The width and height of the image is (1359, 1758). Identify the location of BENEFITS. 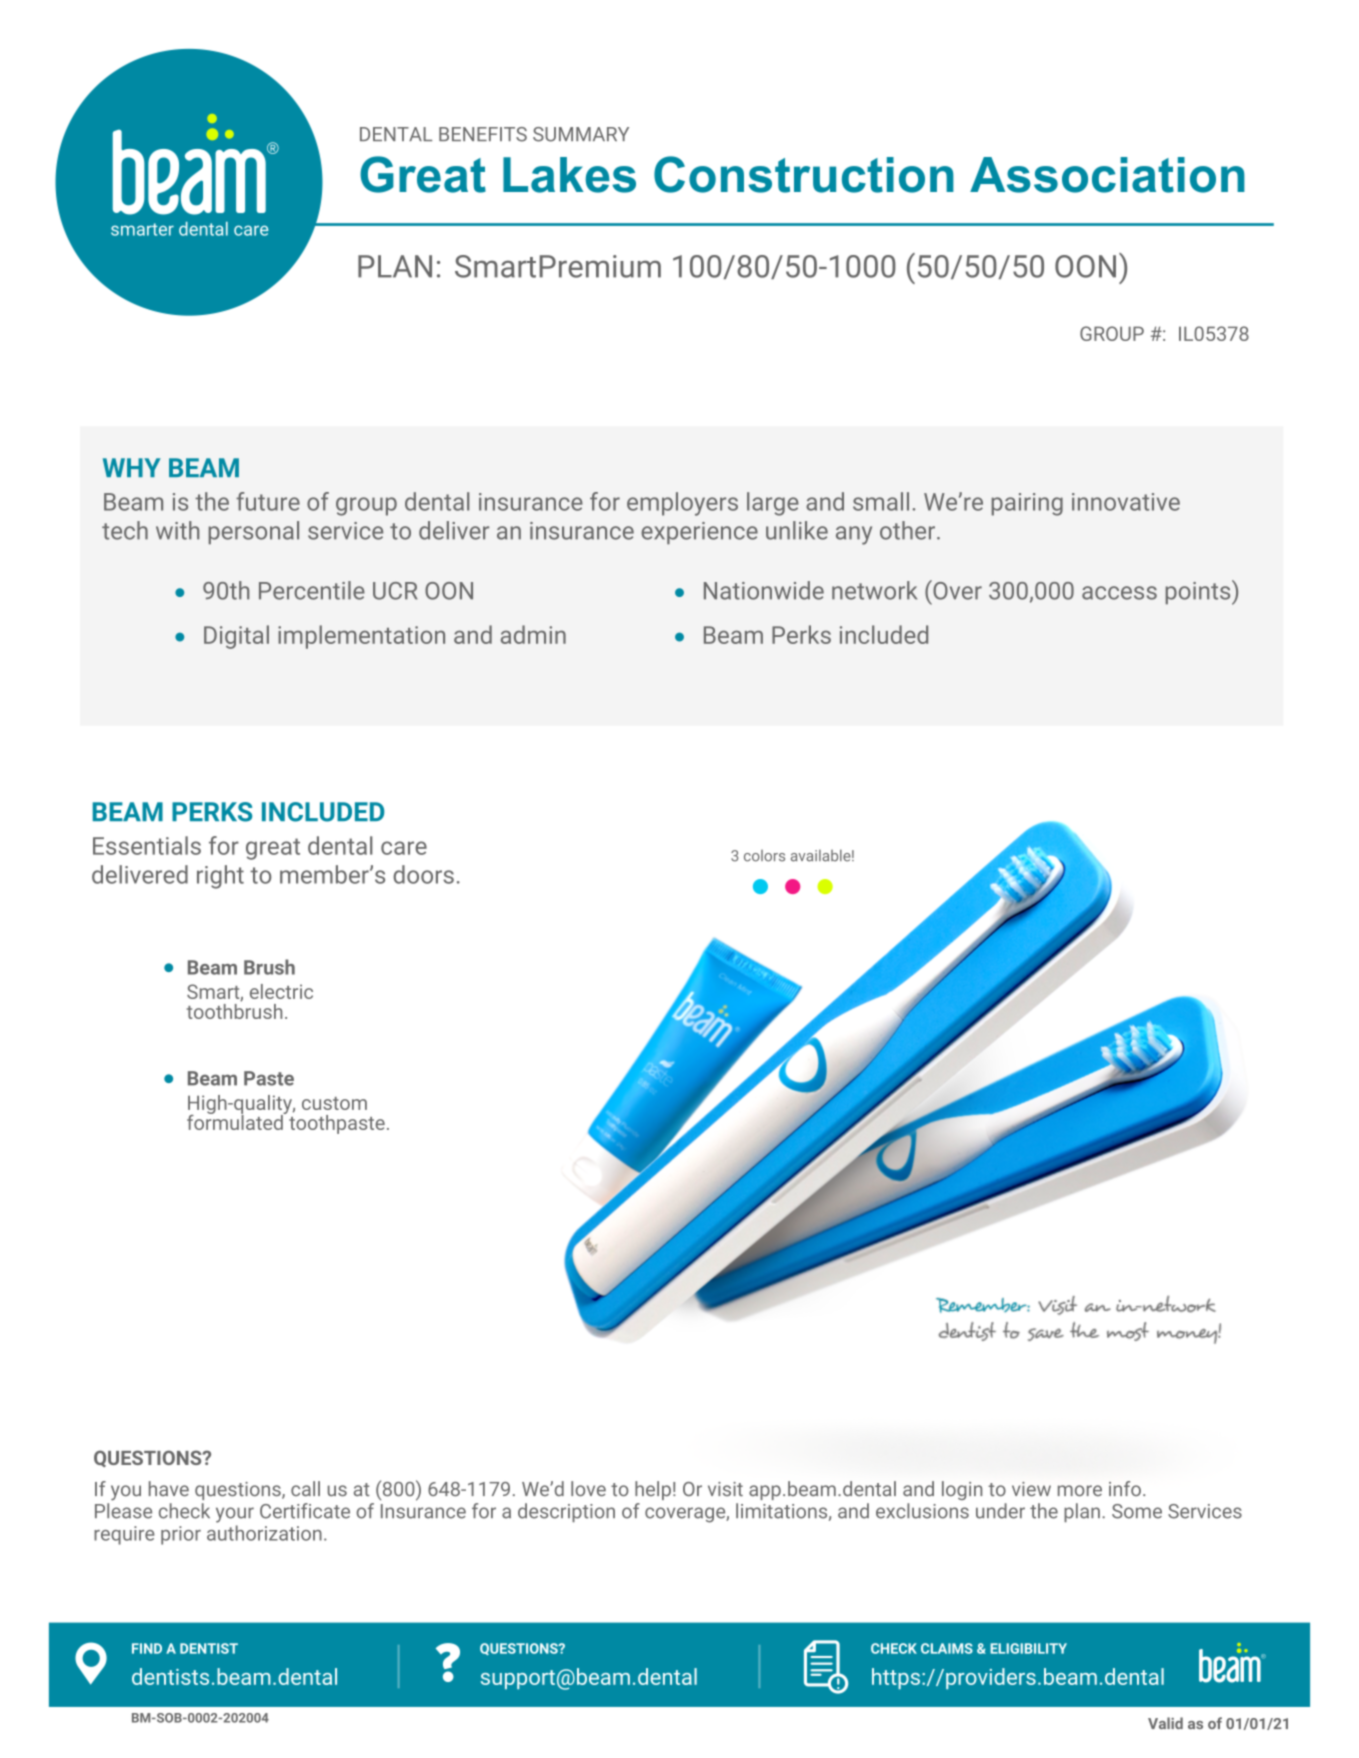
(483, 134).
